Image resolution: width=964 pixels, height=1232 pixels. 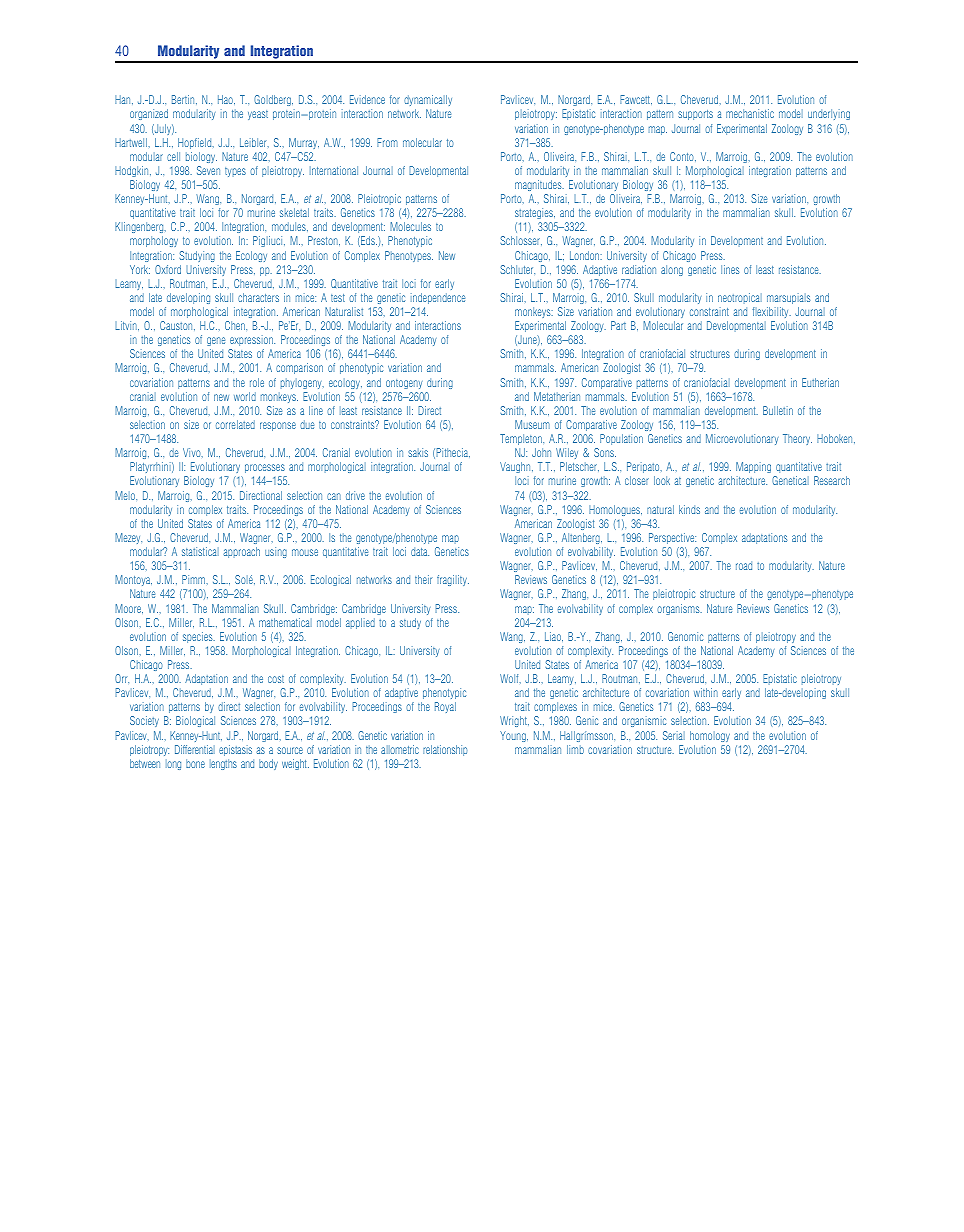 What do you see at coordinates (522, 439) in the document?
I see `Templeton` at bounding box center [522, 439].
